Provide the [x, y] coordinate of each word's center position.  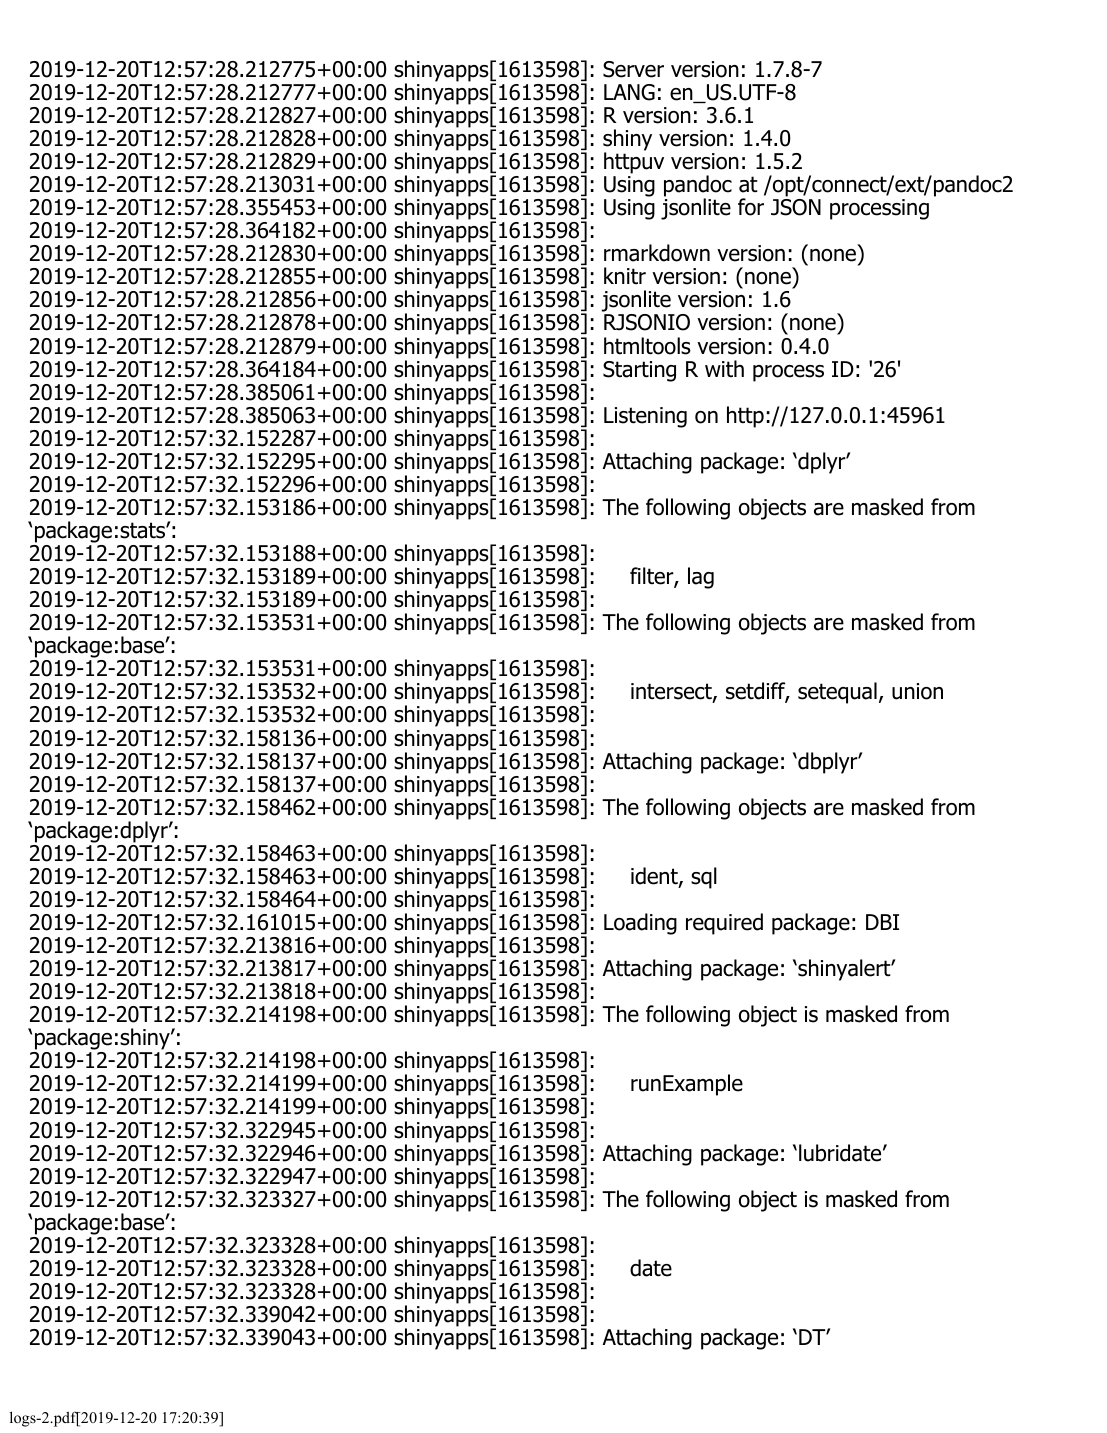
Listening [645, 417]
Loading [640, 924]
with [724, 368]
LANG [629, 92]
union [917, 691]
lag [701, 578]
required [724, 924]
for [751, 207]
